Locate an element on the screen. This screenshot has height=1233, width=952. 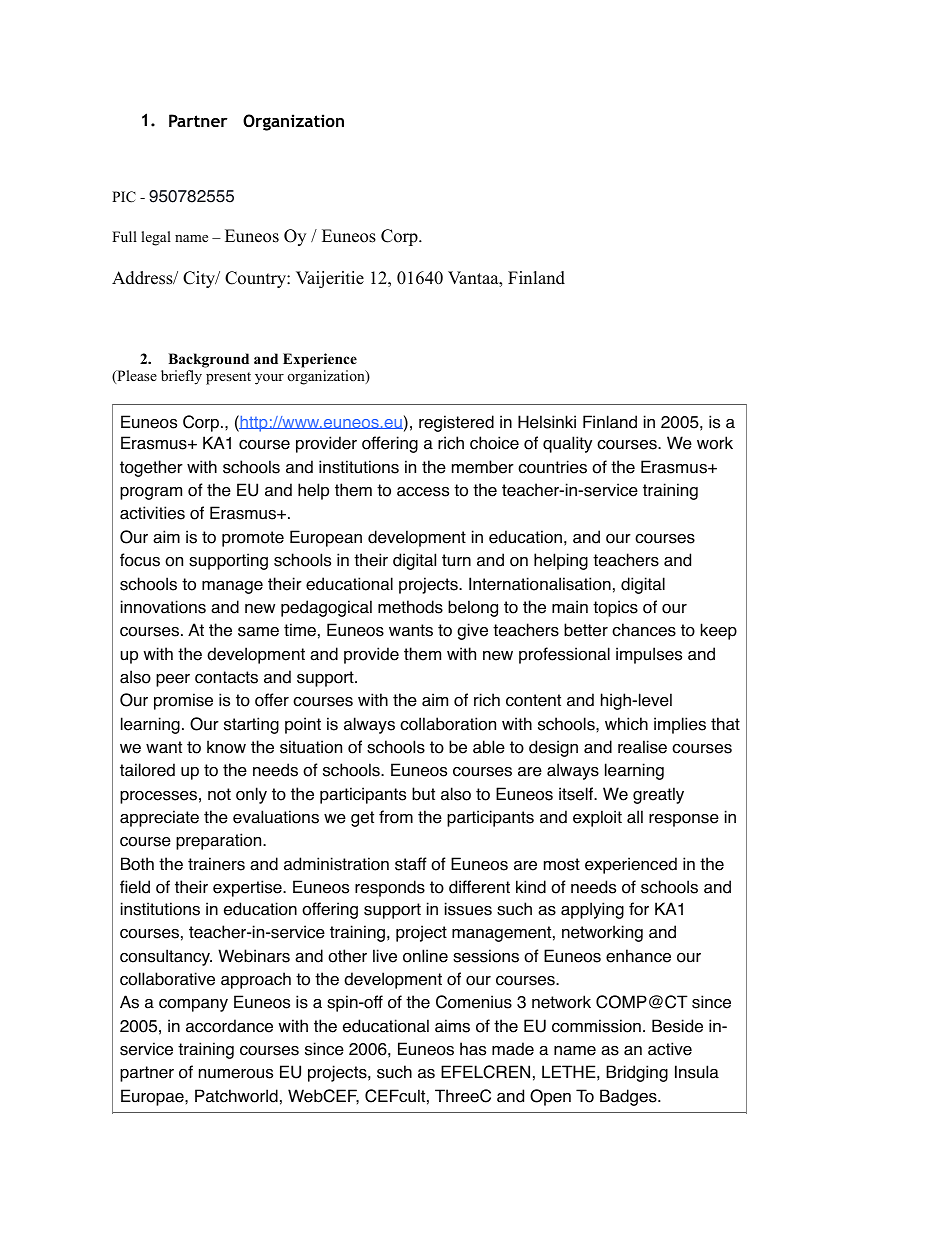
Helsinki is located at coordinates (547, 422).
